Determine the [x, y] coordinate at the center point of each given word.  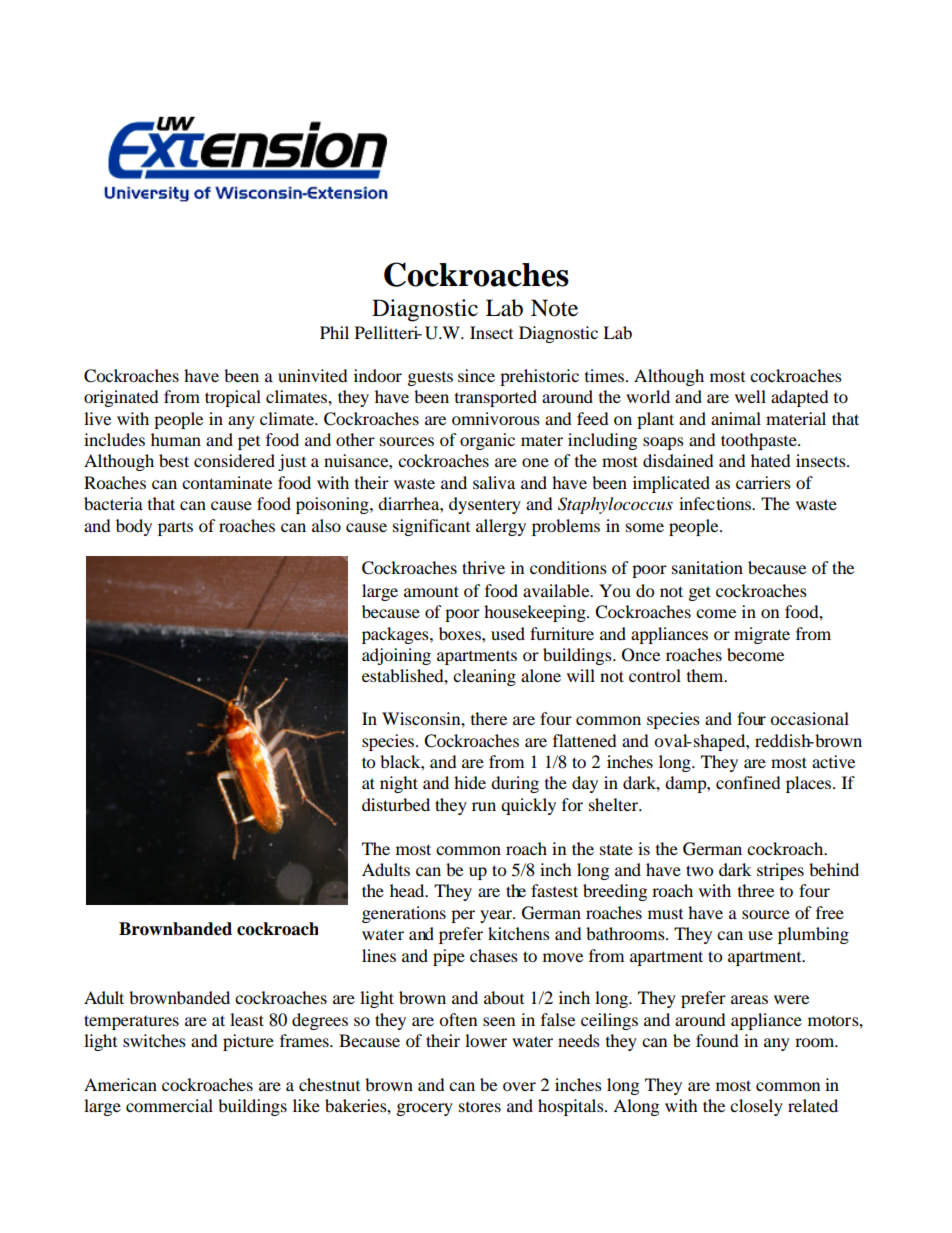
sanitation [707, 567]
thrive [483, 567]
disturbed [396, 804]
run [484, 806]
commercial [169, 1105]
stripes [780, 871]
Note [554, 308]
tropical [233, 398]
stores [480, 1107]
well [750, 396]
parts [175, 529]
